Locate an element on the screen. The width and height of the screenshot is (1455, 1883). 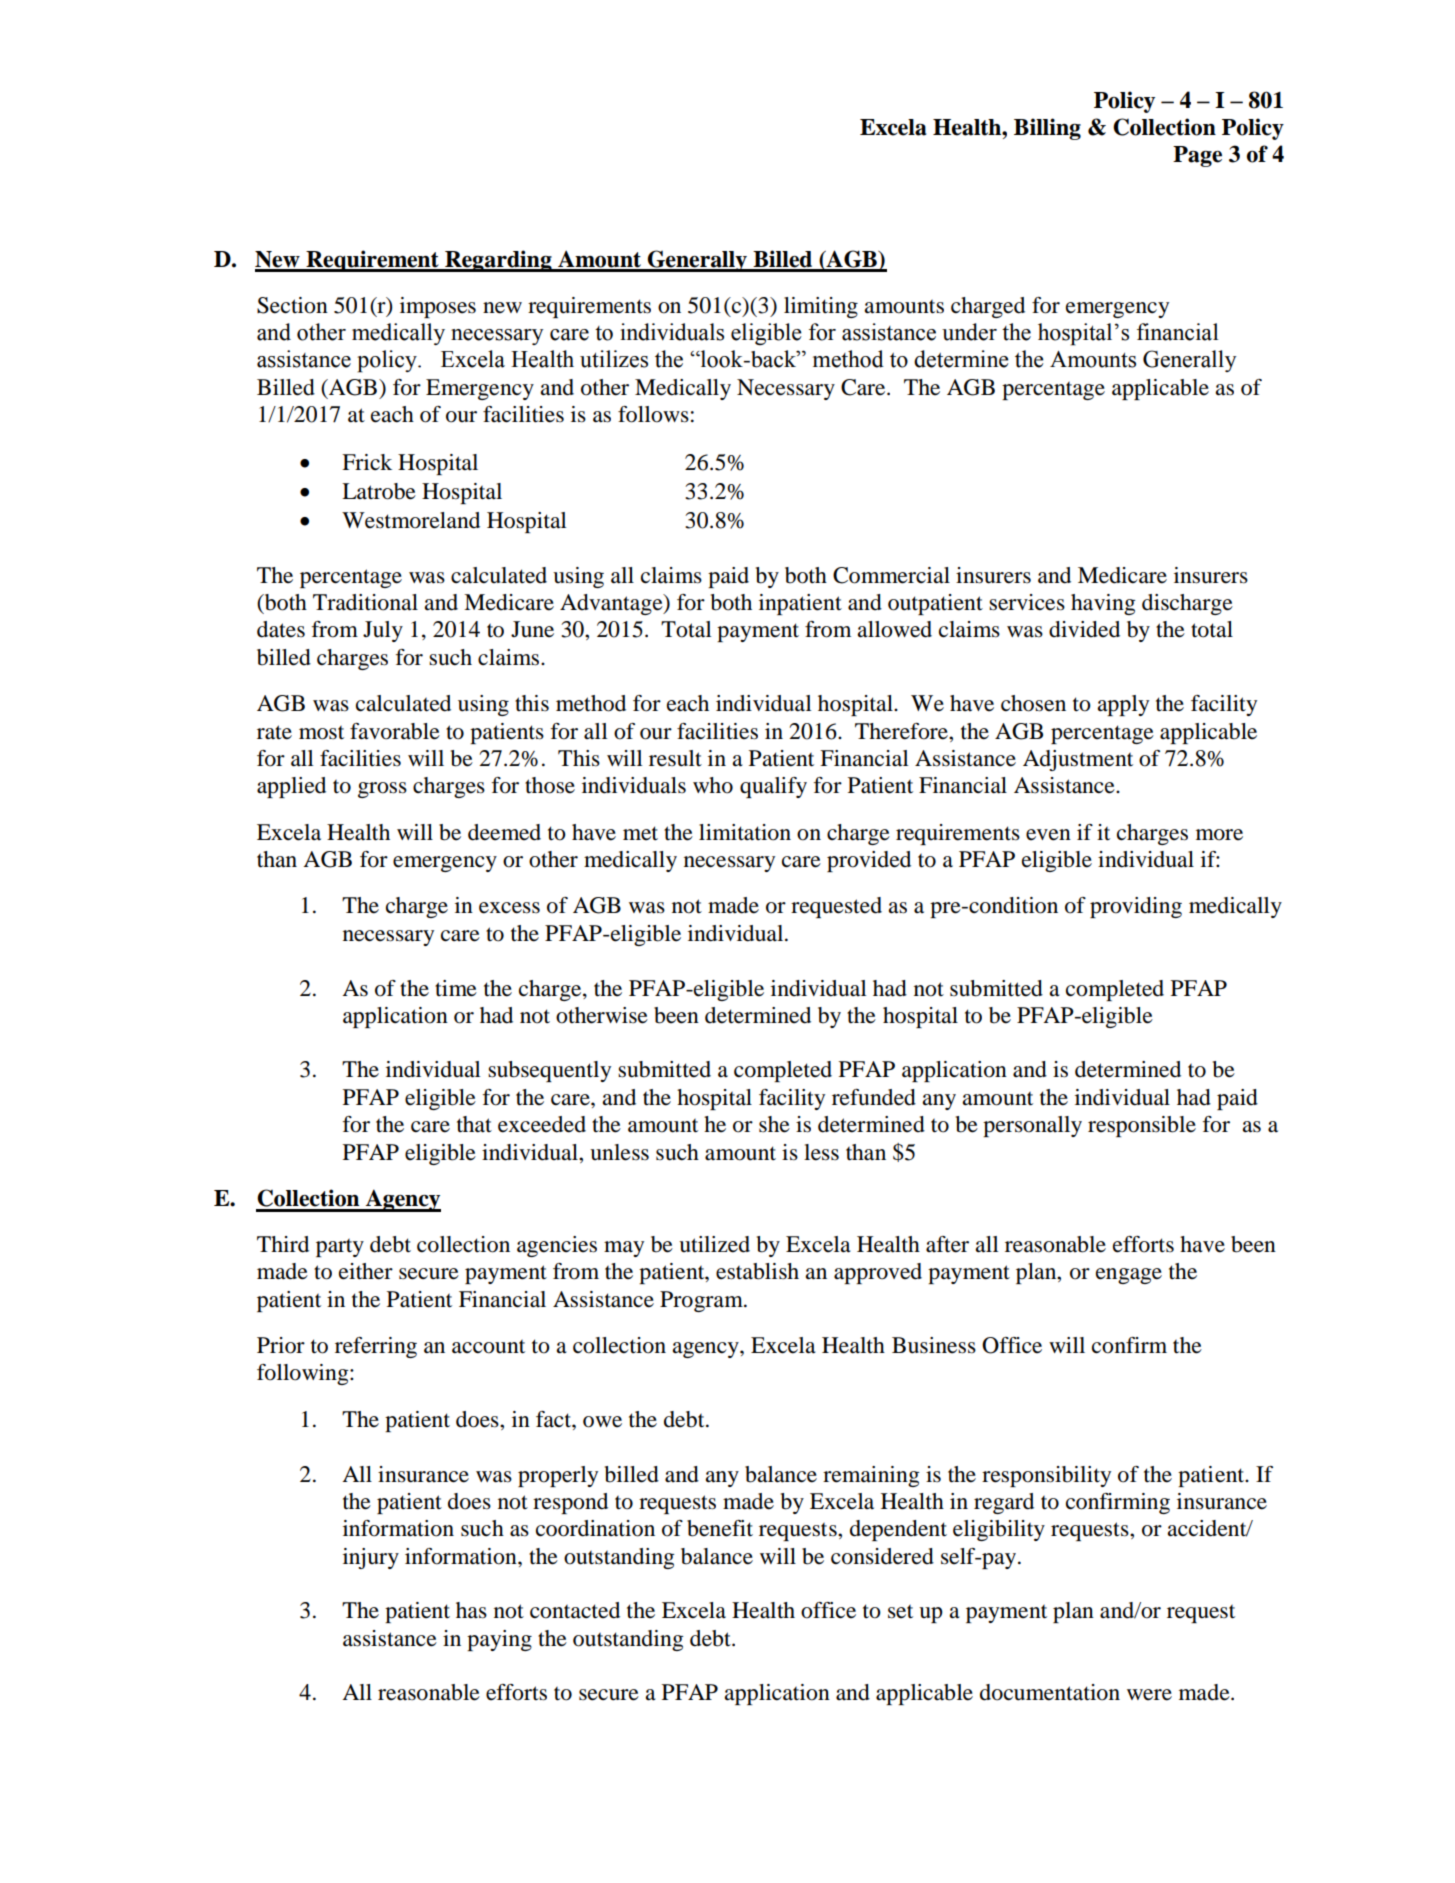
Billing is located at coordinates (1047, 129).
